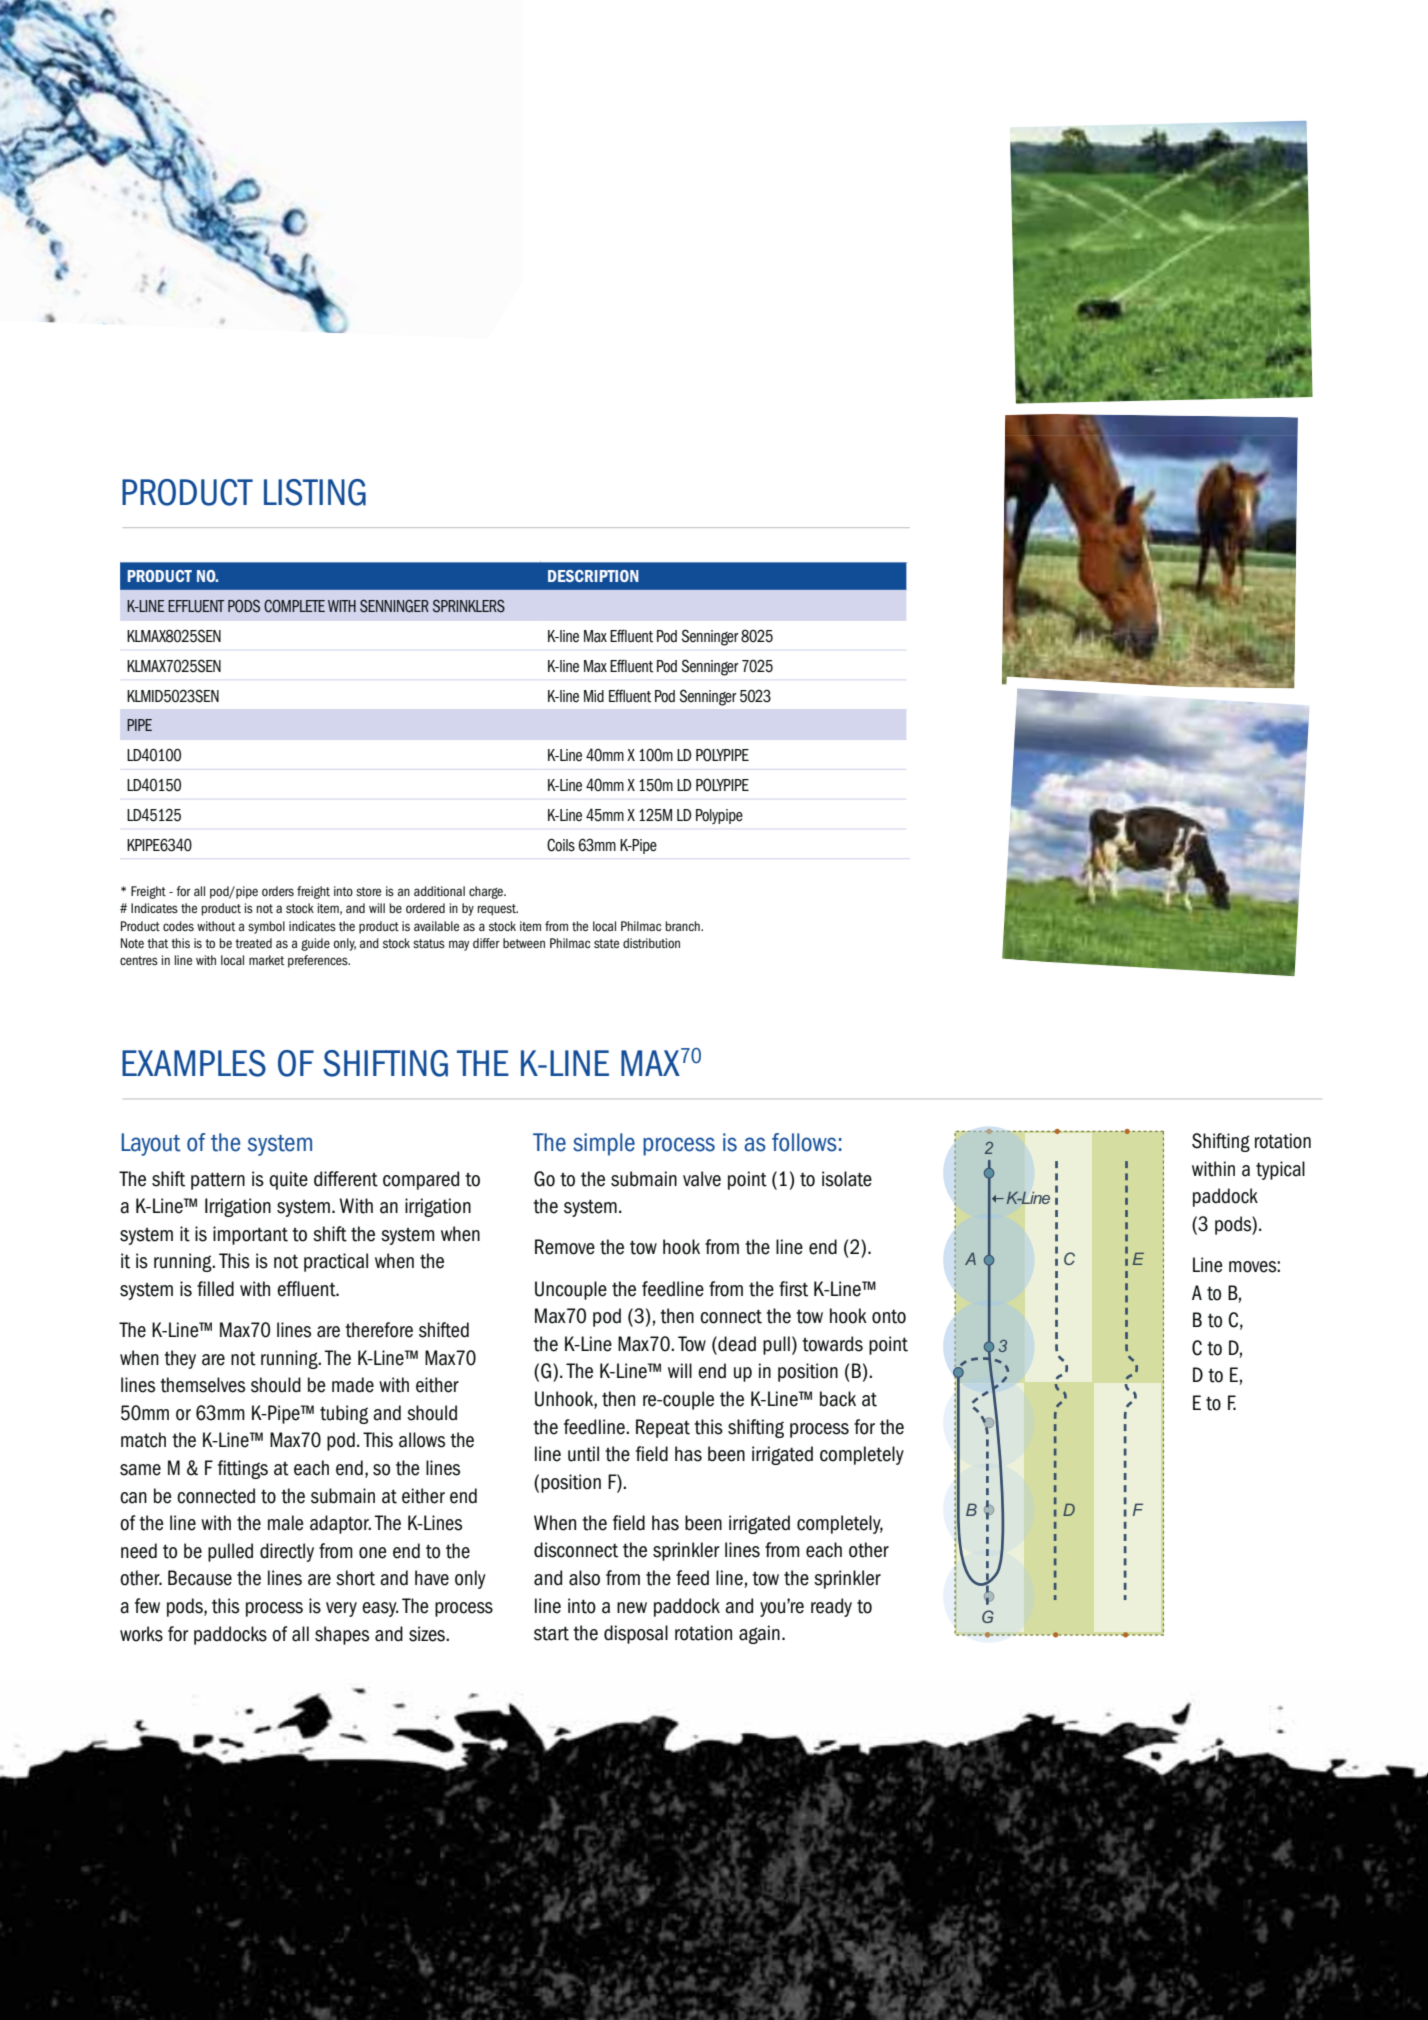 The height and width of the document is (2020, 1428). What do you see at coordinates (684, 926) in the document?
I see `branch` at bounding box center [684, 926].
